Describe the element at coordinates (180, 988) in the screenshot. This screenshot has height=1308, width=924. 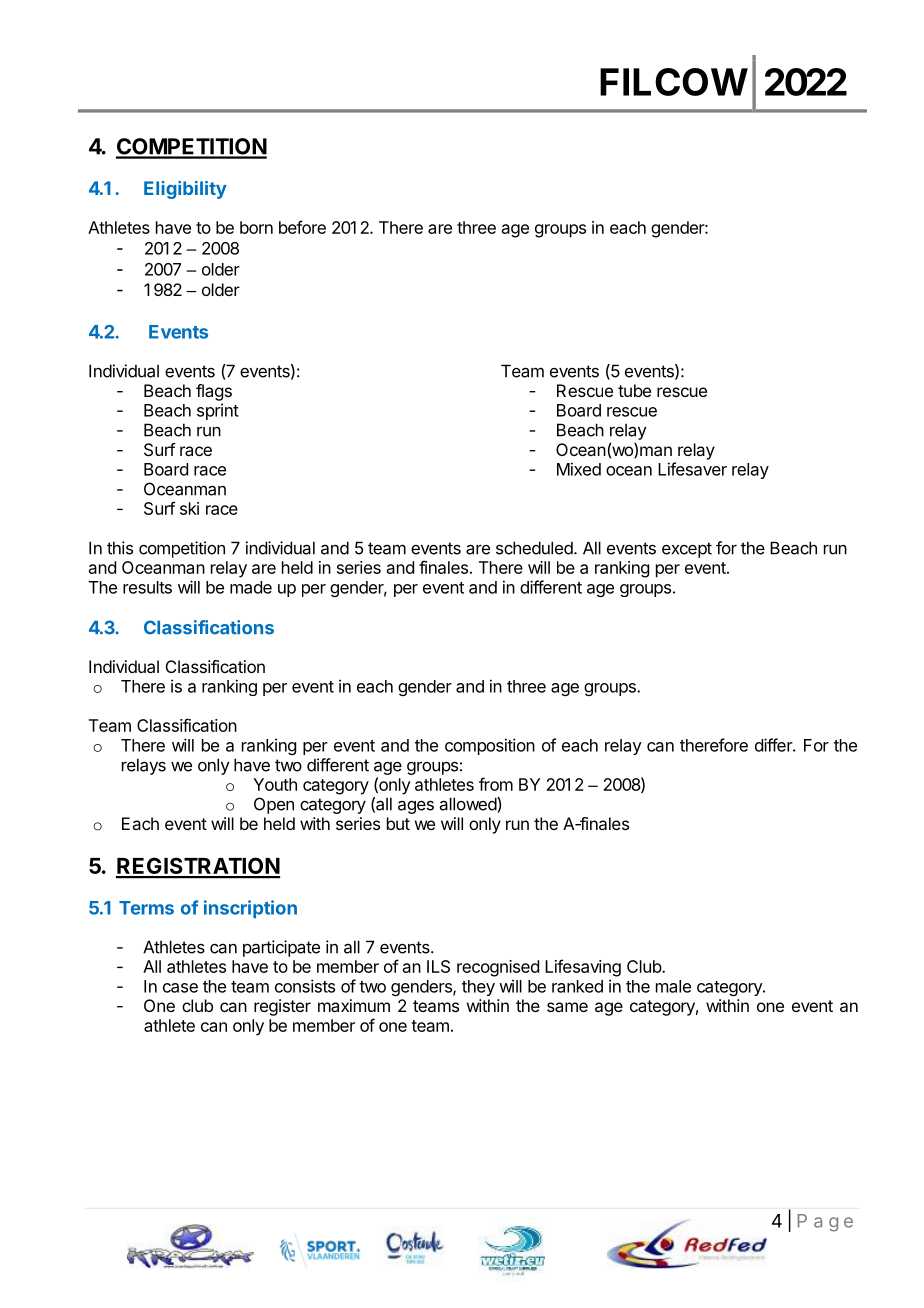
I see `case` at that location.
